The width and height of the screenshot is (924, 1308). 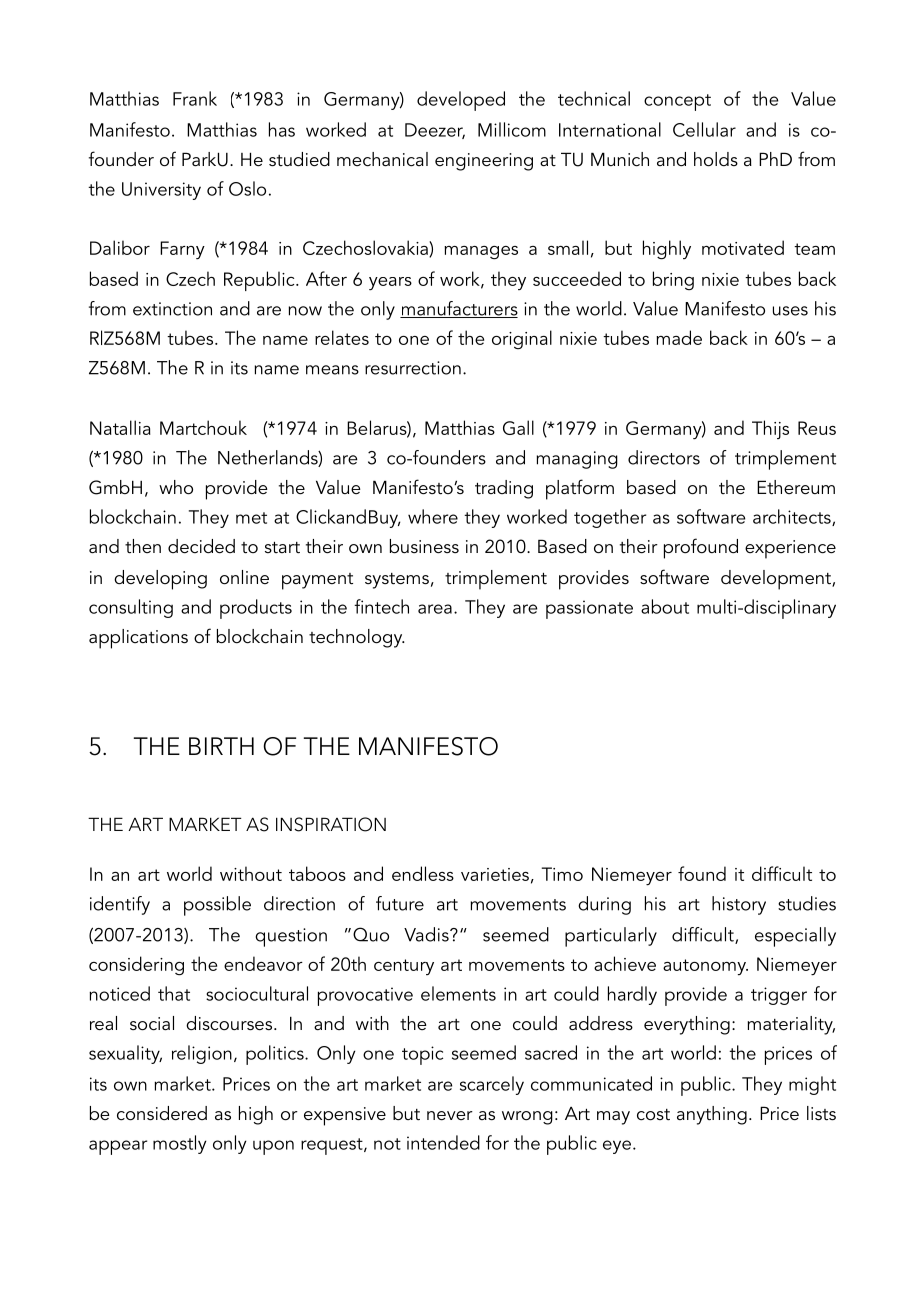 What do you see at coordinates (400, 903) in the screenshot?
I see `future` at bounding box center [400, 903].
